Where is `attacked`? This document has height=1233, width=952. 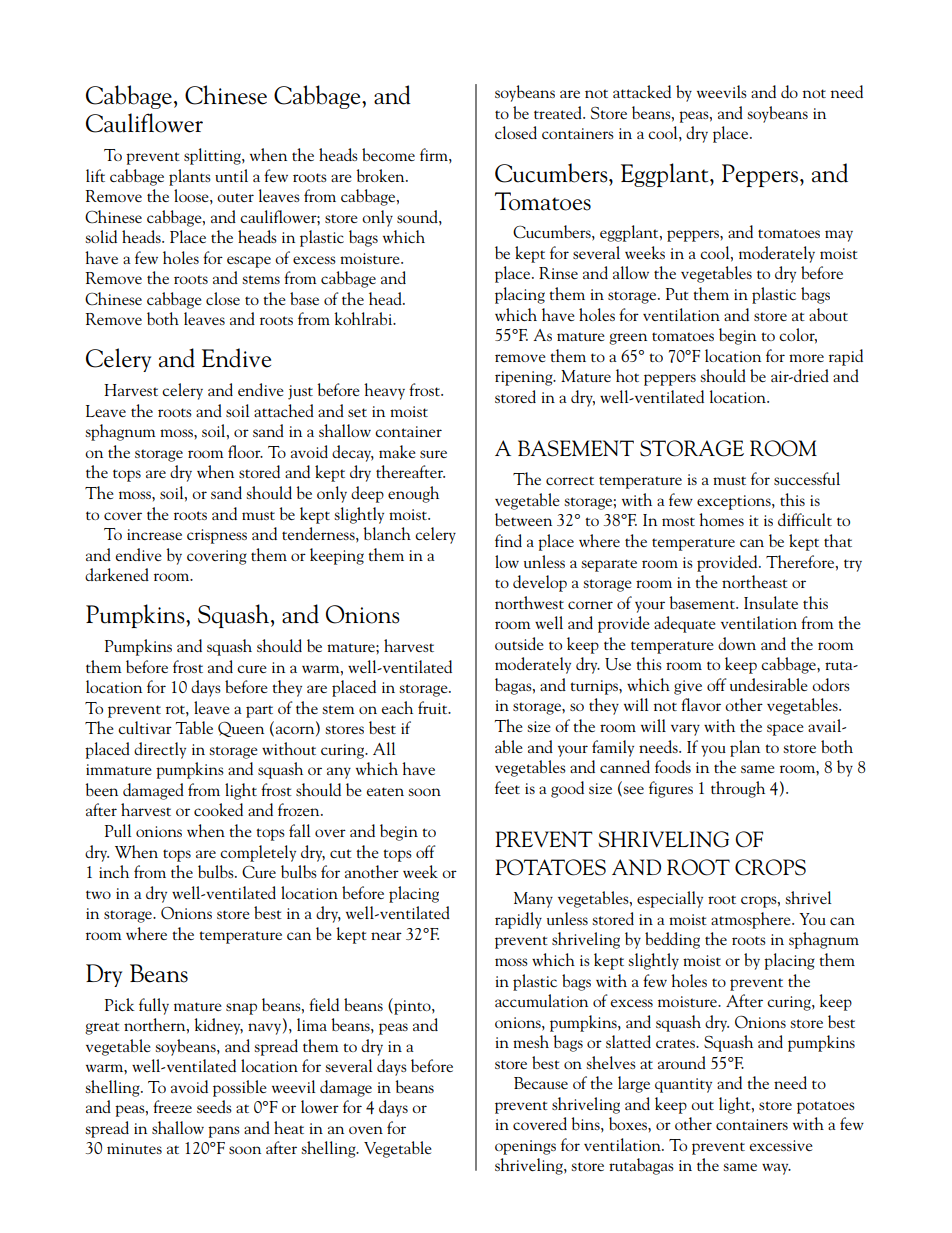
attacked is located at coordinates (642, 91).
